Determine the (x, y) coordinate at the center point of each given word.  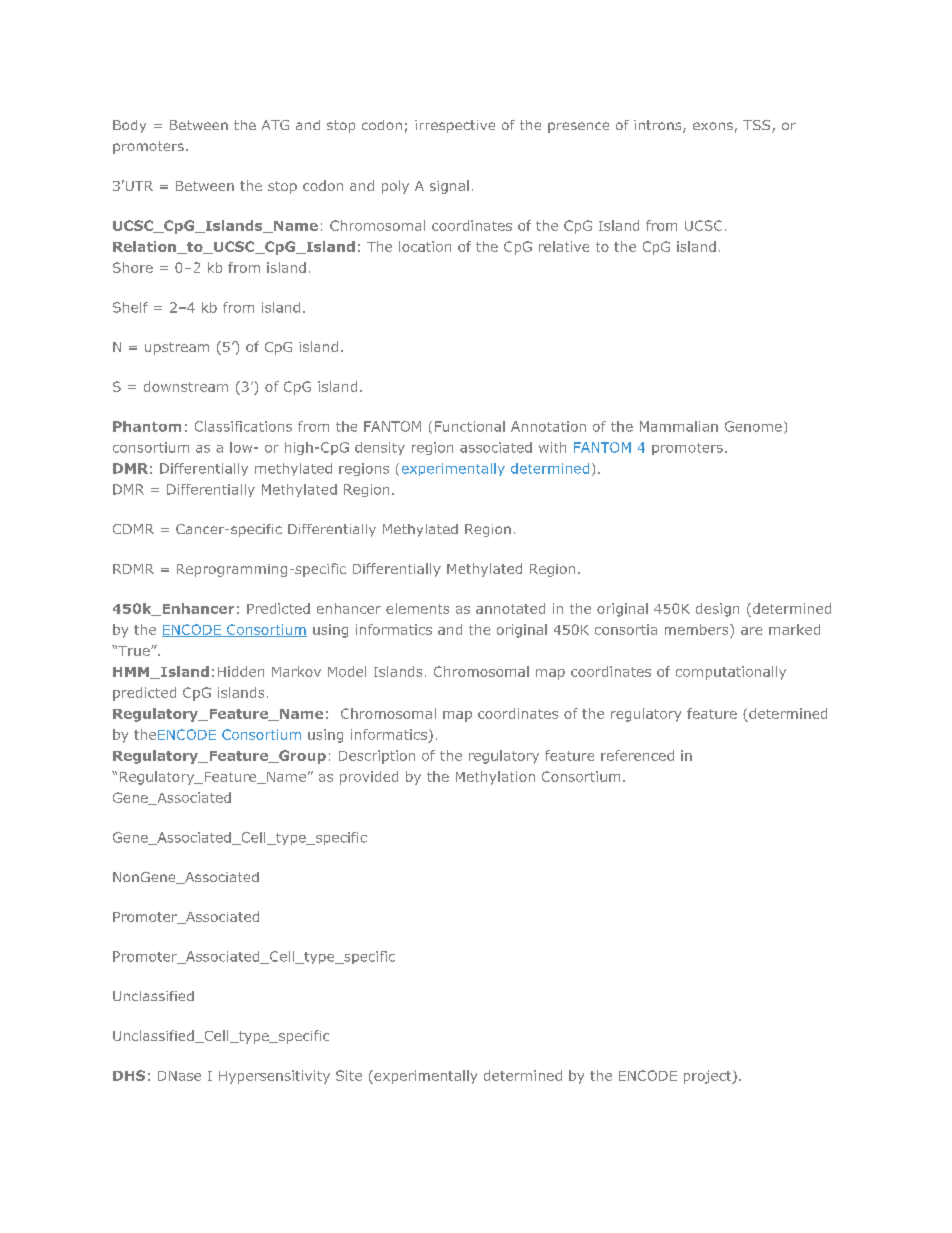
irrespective (455, 126)
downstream (186, 386)
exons (713, 126)
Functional (470, 426)
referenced (637, 755)
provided (369, 778)
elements (417, 608)
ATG (275, 125)
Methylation (495, 778)
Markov (296, 671)
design (717, 610)
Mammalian (679, 426)
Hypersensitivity (274, 1077)
